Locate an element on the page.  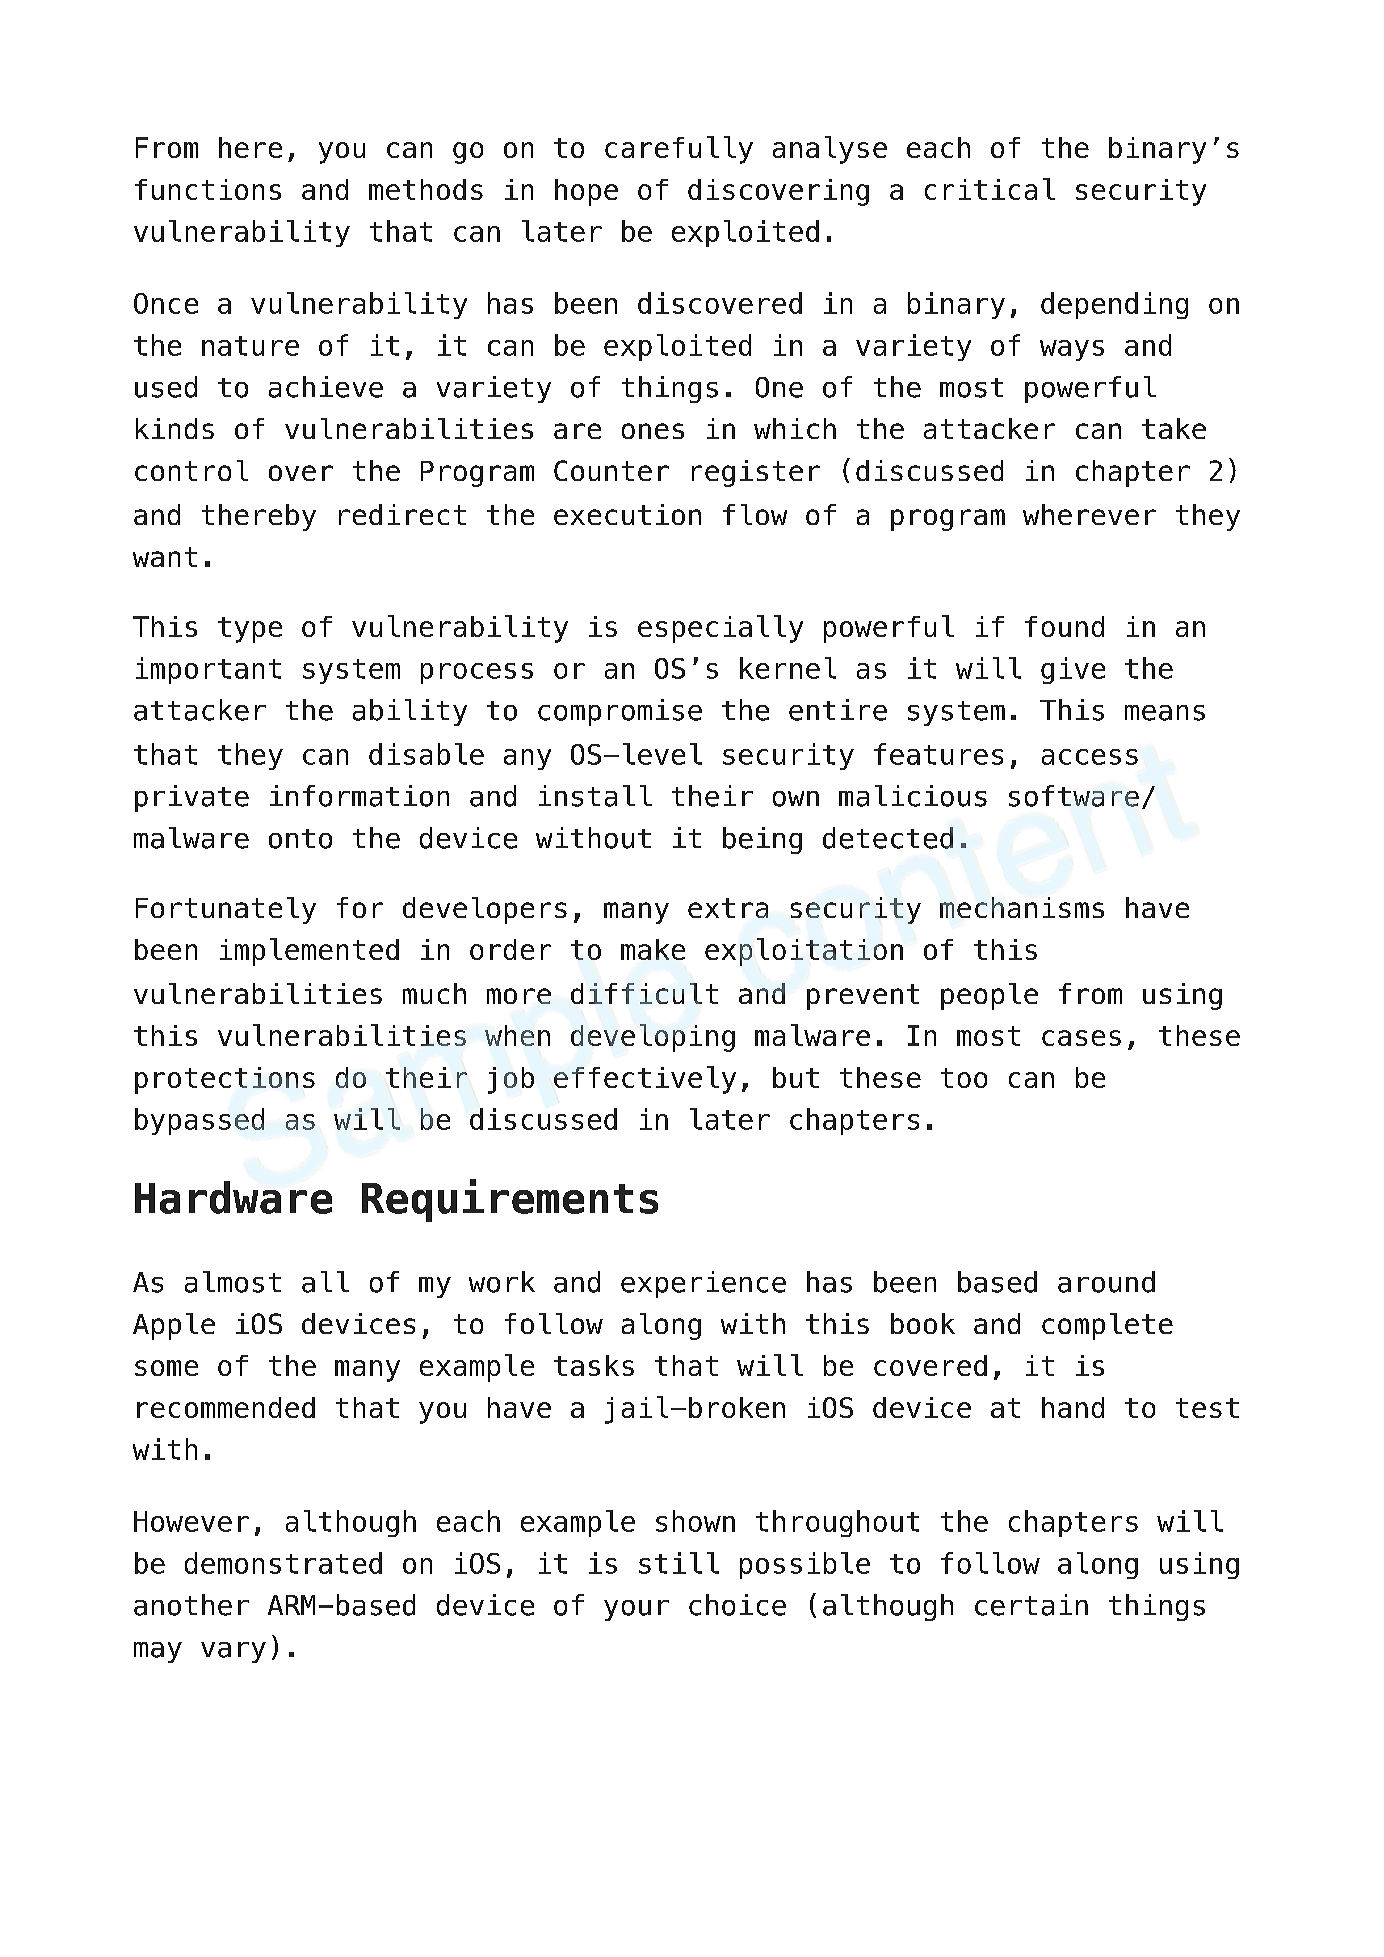
type is located at coordinates (250, 630).
